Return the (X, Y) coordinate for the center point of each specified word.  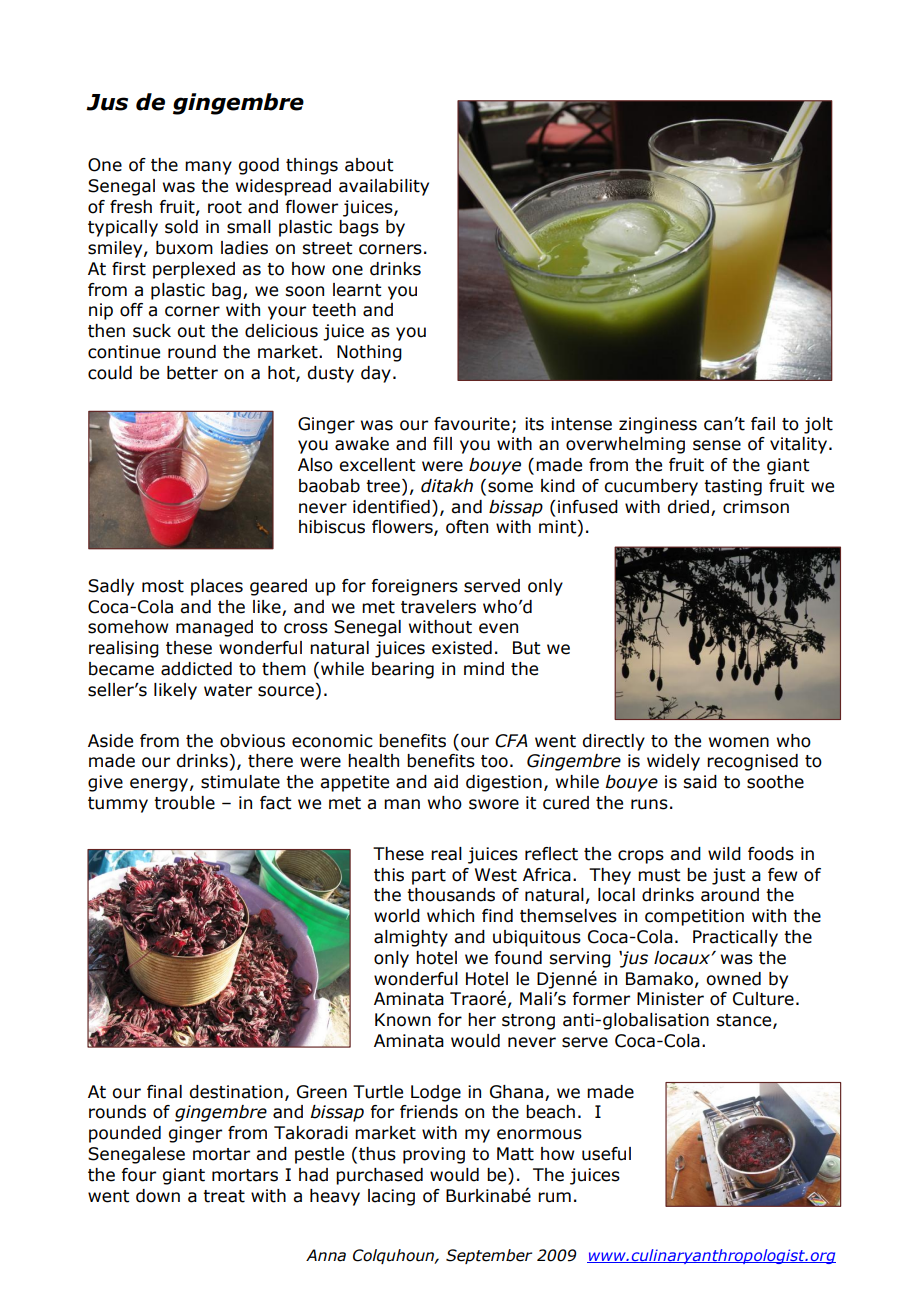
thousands (451, 895)
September (489, 1256)
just (728, 876)
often (467, 527)
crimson (756, 507)
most (163, 586)
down (158, 1196)
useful (606, 1154)
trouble (184, 803)
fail (763, 424)
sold (181, 227)
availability (384, 187)
